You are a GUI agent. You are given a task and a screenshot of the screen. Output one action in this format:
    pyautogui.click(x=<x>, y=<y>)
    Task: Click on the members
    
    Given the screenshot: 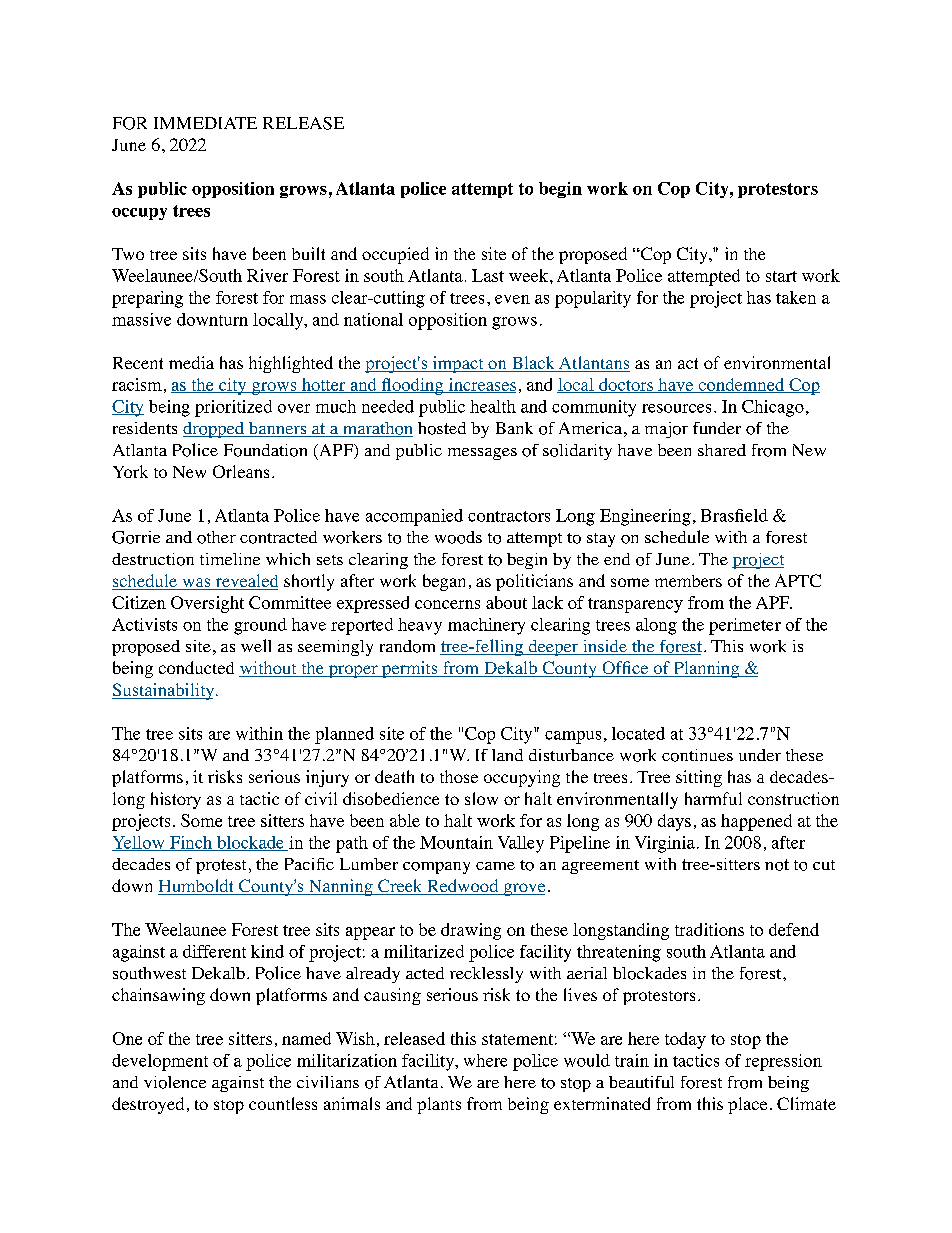 What is the action you would take?
    pyautogui.click(x=688, y=581)
